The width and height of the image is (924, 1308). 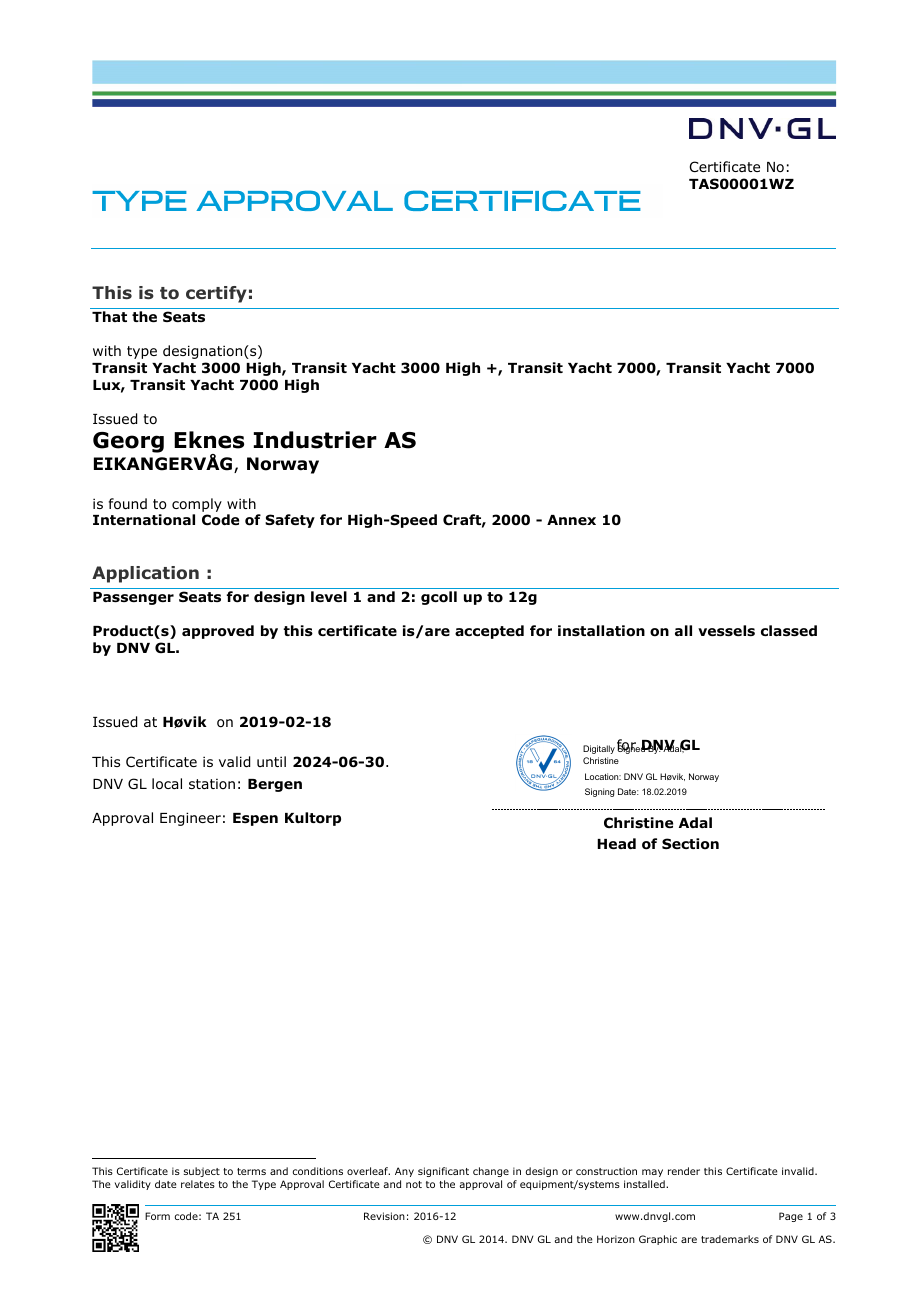 What do you see at coordinates (414, 1184) in the image?
I see `not` at bounding box center [414, 1184].
